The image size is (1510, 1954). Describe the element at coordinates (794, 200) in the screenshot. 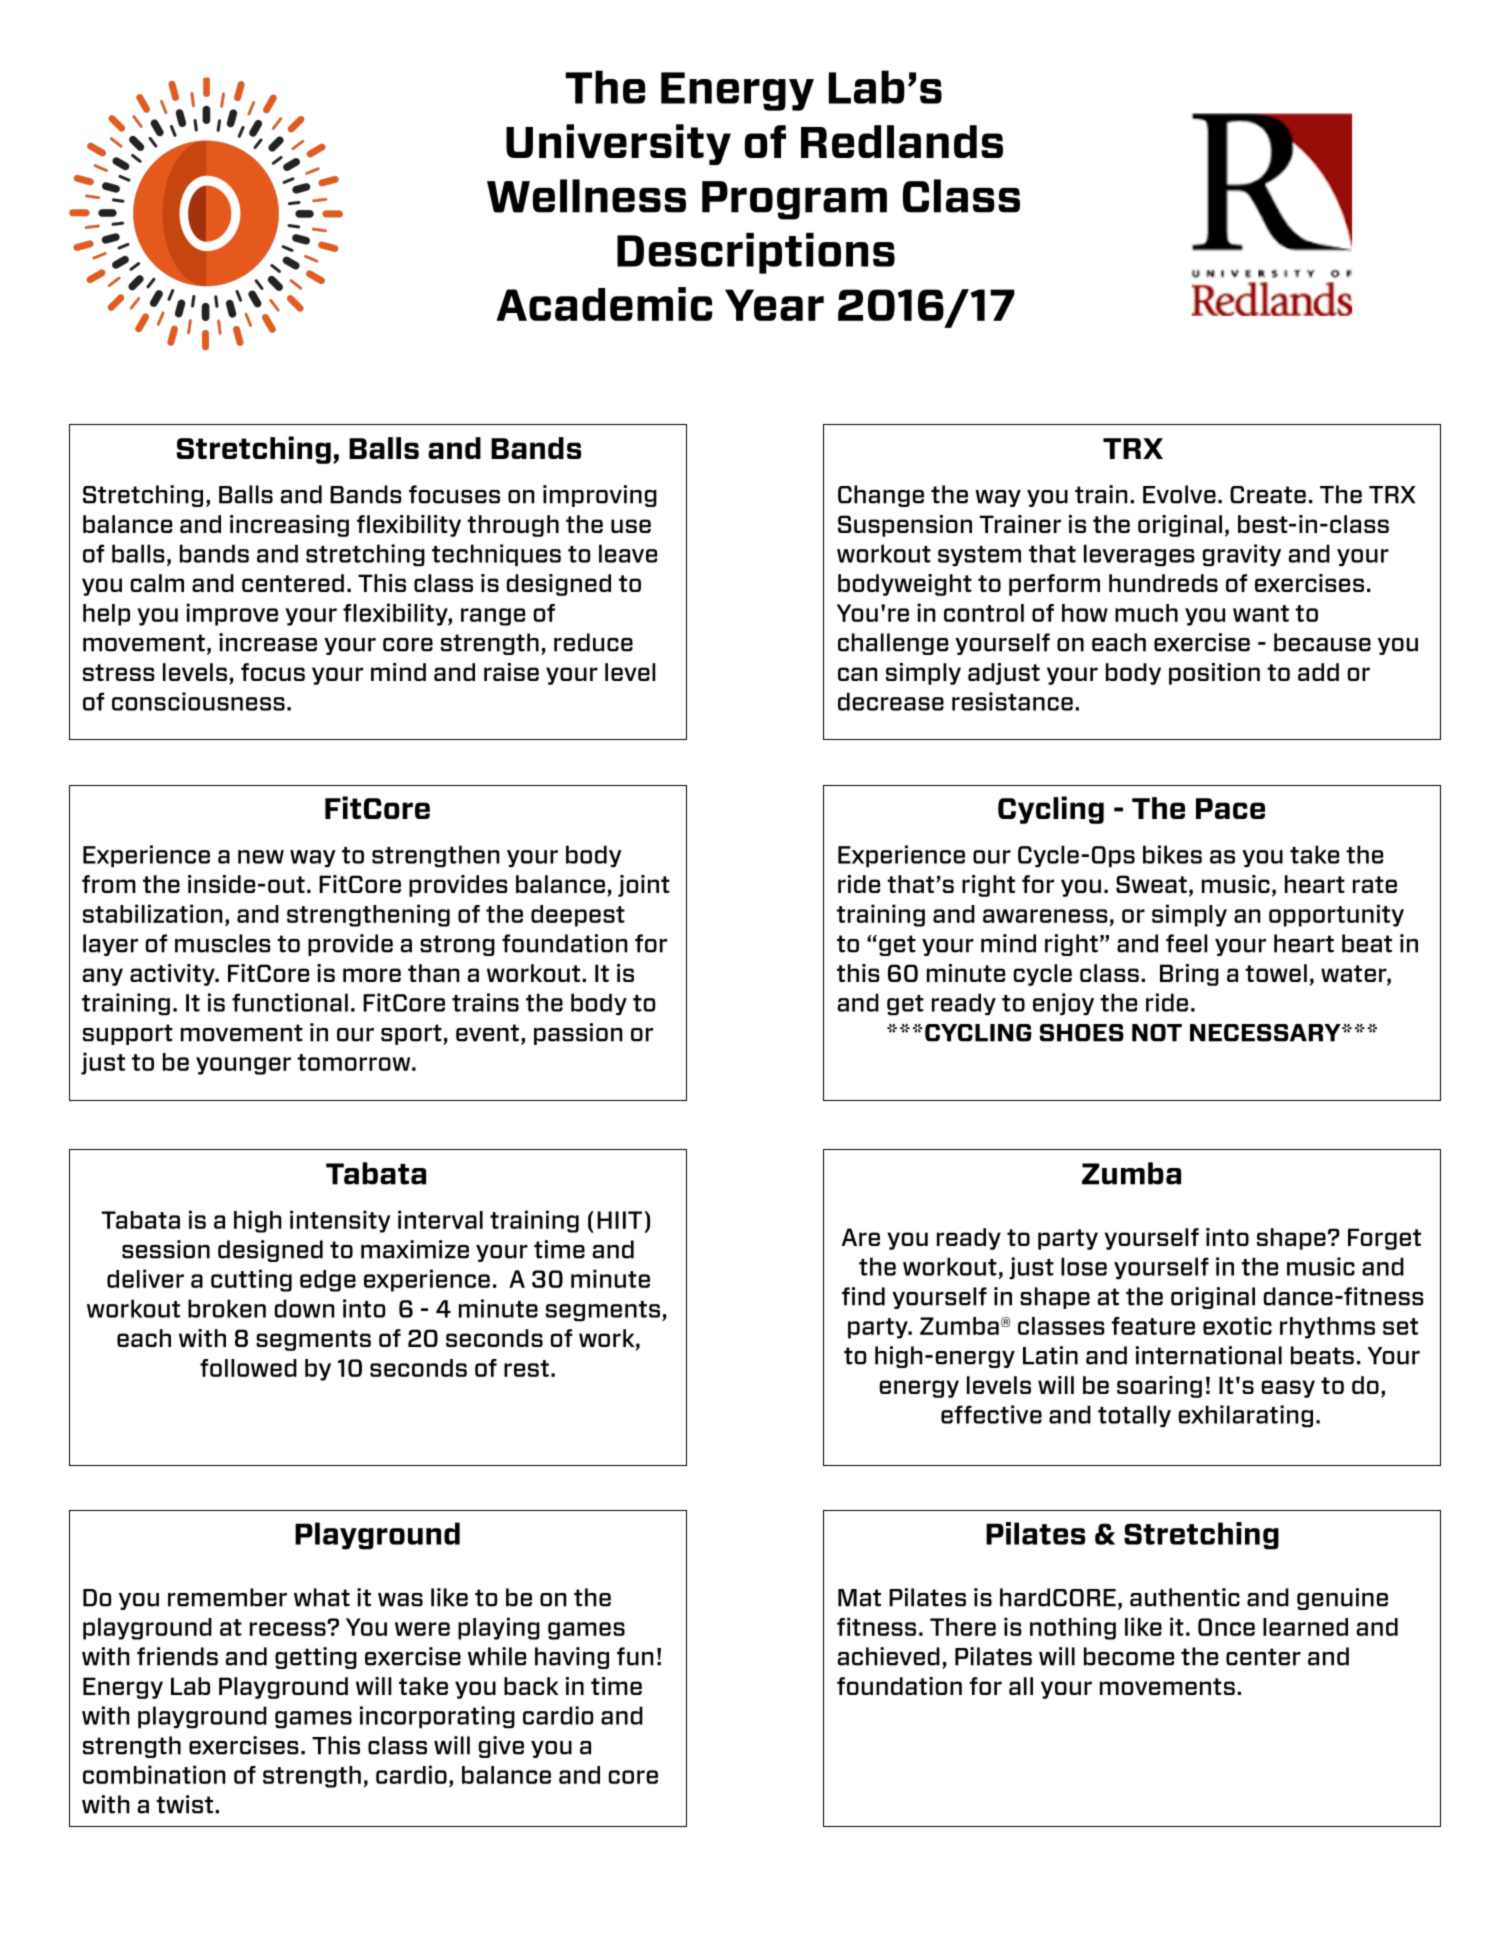

I see `Program` at that location.
